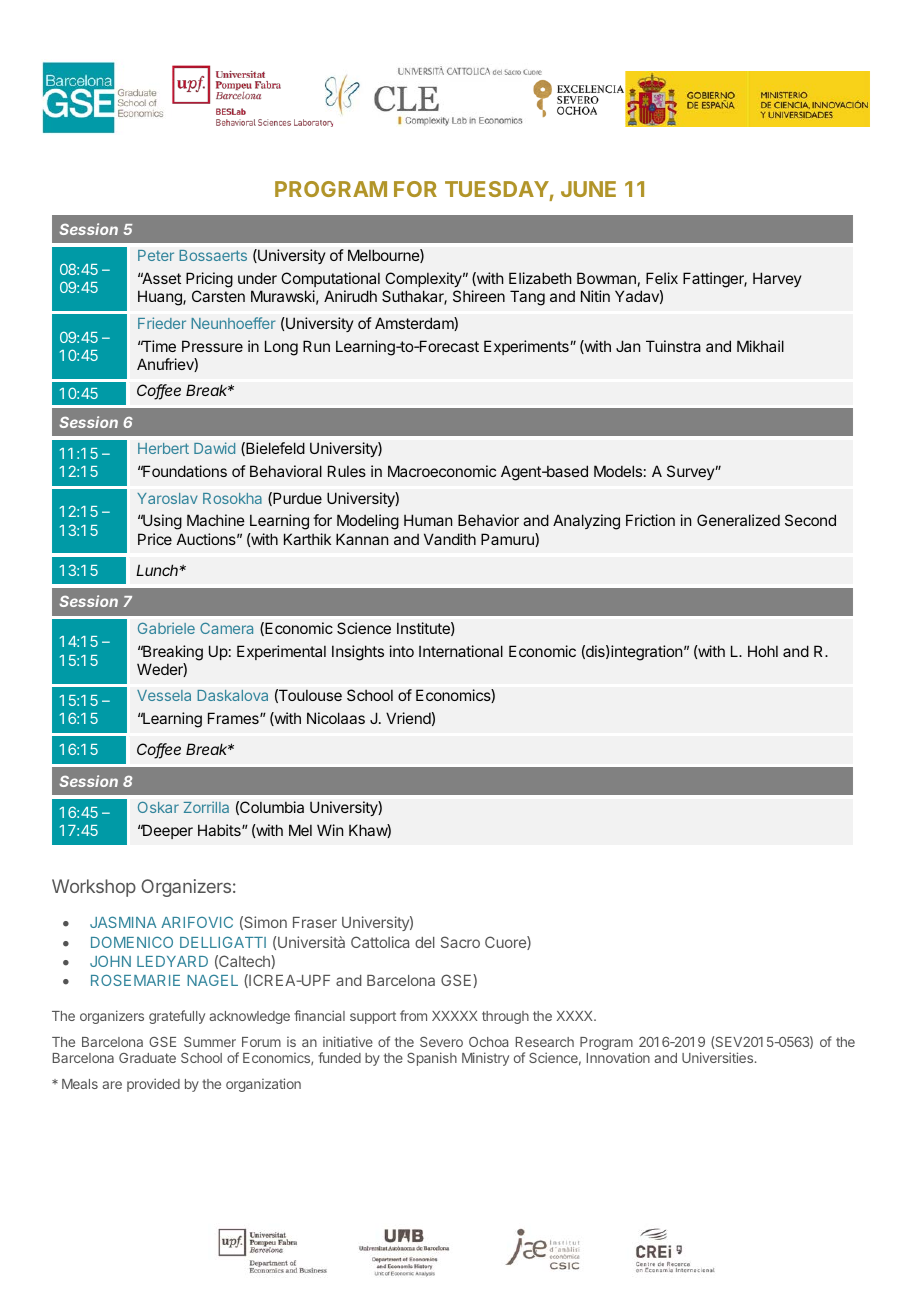 The image size is (924, 1309). I want to click on Gabriele, so click(166, 628).
